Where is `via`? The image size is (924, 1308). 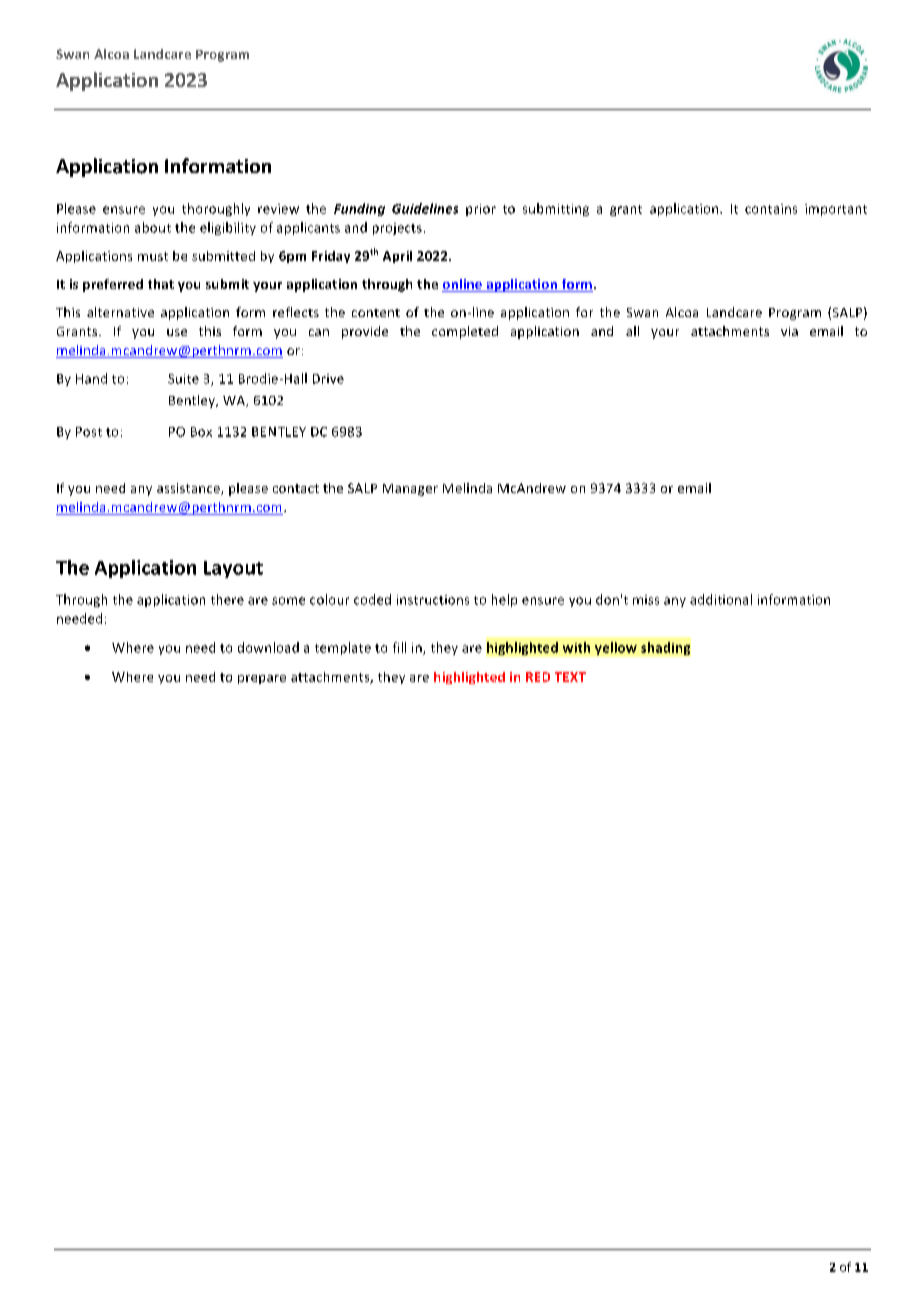 via is located at coordinates (789, 331).
